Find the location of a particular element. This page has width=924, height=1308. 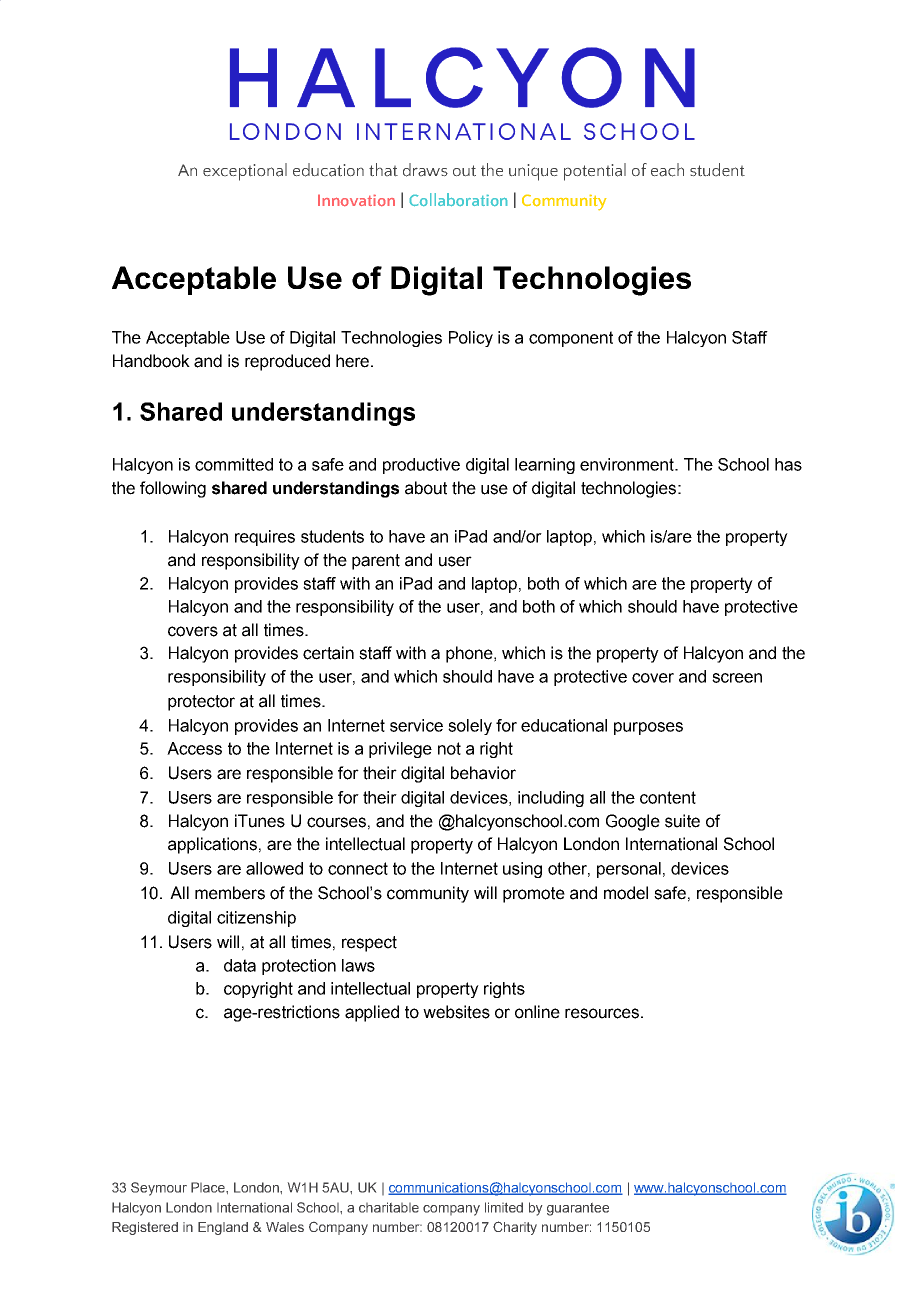

Collaboration is located at coordinates (458, 199).
